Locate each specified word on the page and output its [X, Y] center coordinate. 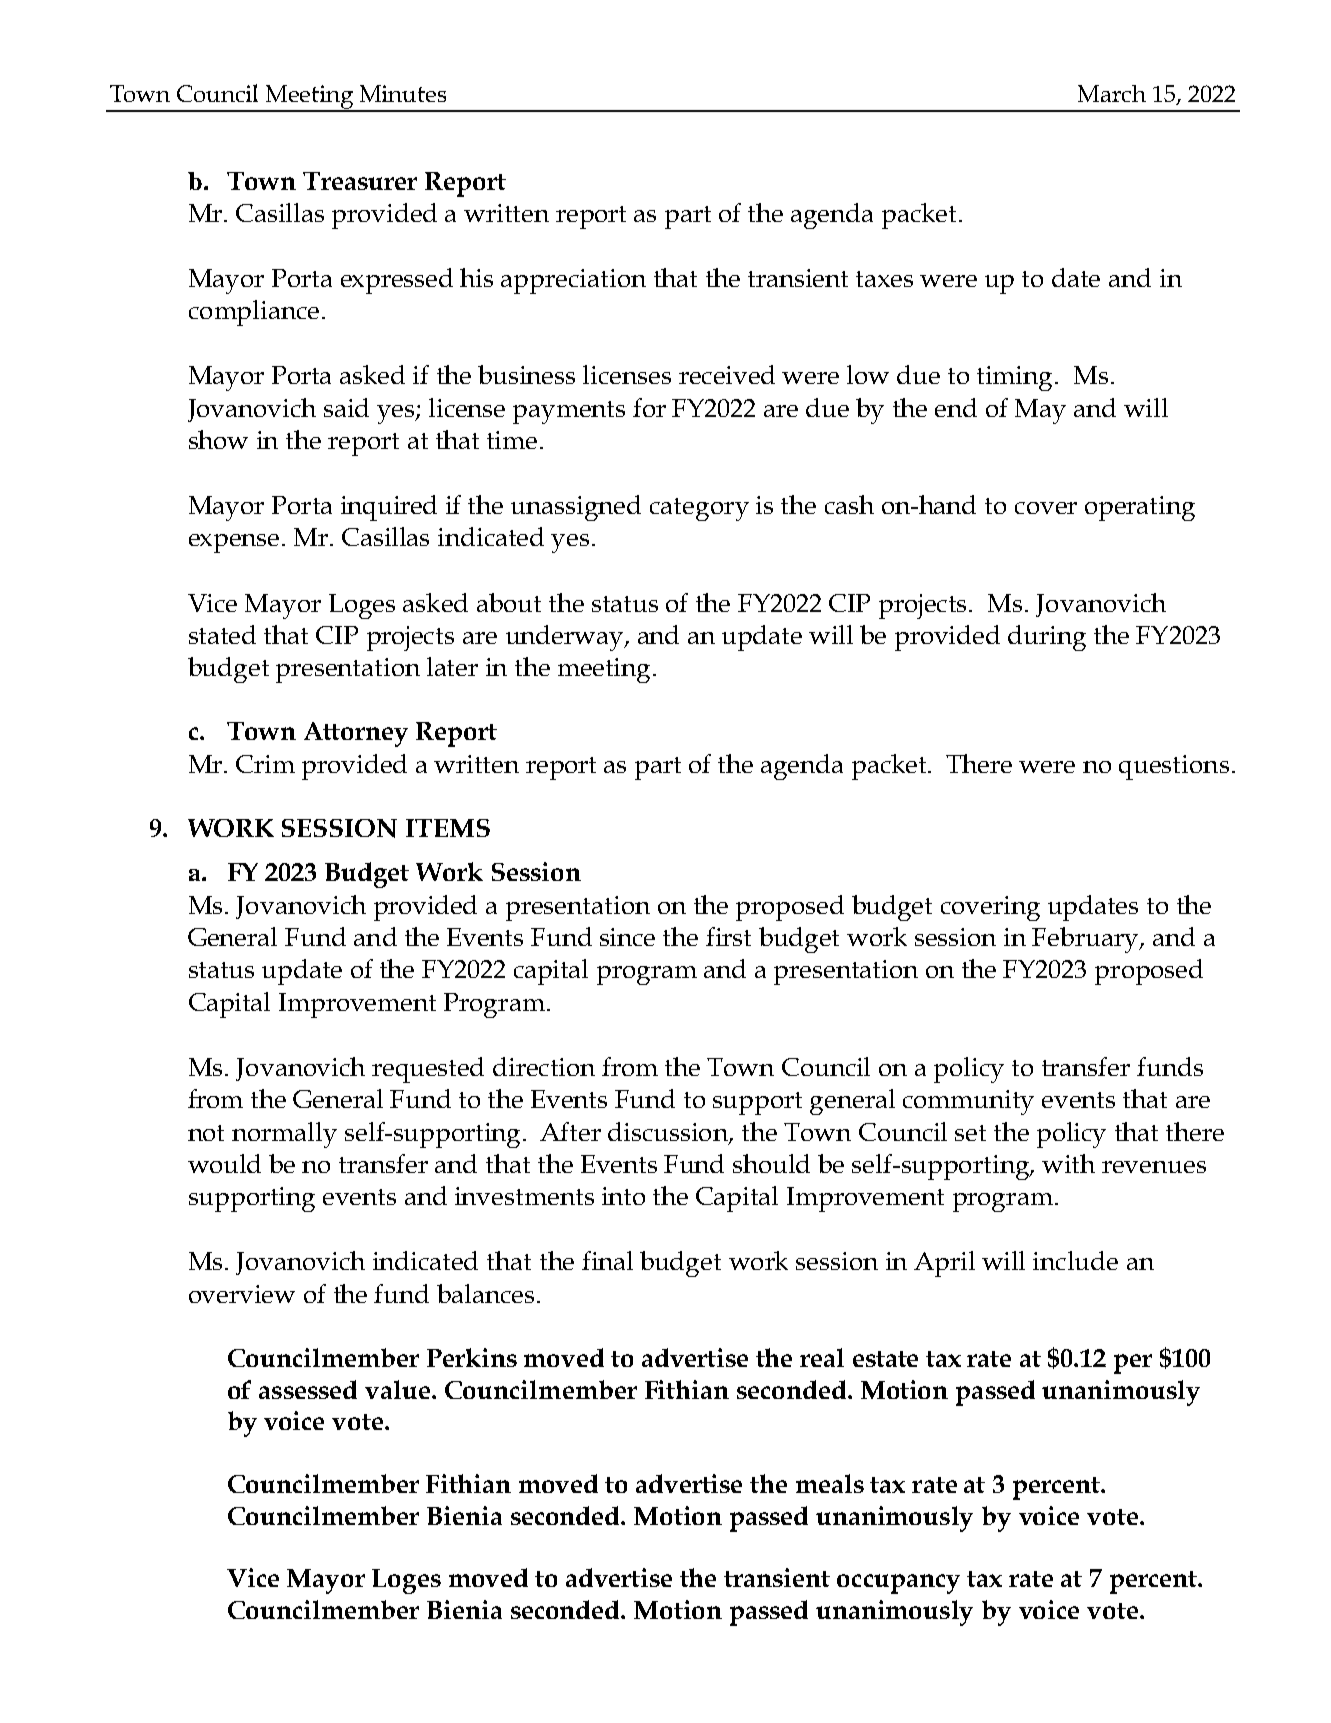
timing [1016, 378]
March [1112, 93]
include [1075, 1260]
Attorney [356, 734]
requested [428, 1070]
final [607, 1260]
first [728, 936]
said [346, 407]
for [649, 407]
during [1047, 638]
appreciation [573, 281]
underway [565, 638]
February [1086, 940]
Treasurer [360, 181]
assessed [308, 1389]
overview [242, 1294]
